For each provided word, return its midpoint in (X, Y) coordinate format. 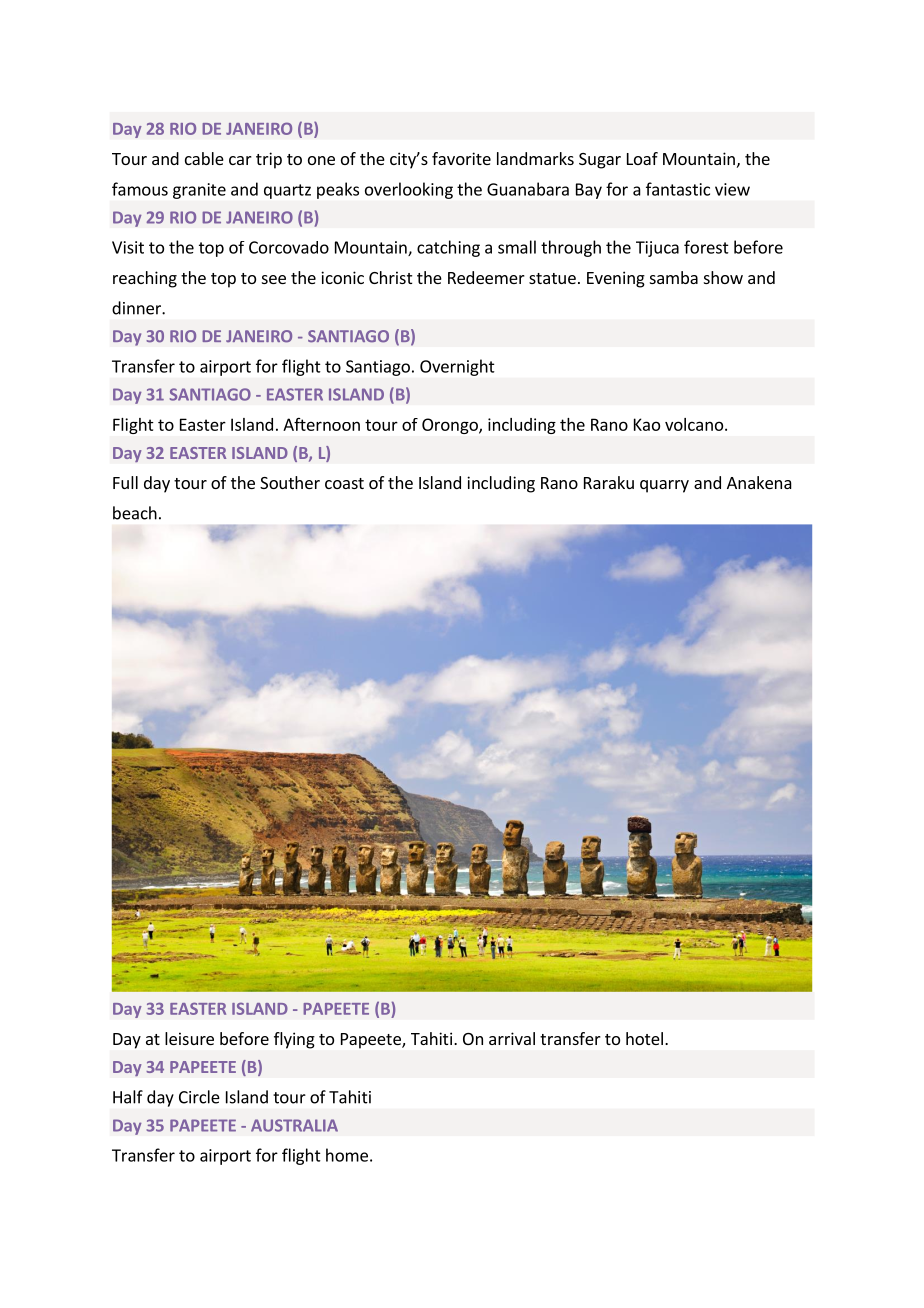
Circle (199, 1097)
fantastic (678, 189)
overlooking (409, 190)
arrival (512, 1038)
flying (294, 1040)
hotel (644, 1038)
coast (344, 483)
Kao (647, 424)
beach (135, 513)
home (347, 1155)
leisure (189, 1038)
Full (125, 482)
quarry (664, 486)
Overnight (457, 367)
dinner (137, 308)
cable (204, 158)
